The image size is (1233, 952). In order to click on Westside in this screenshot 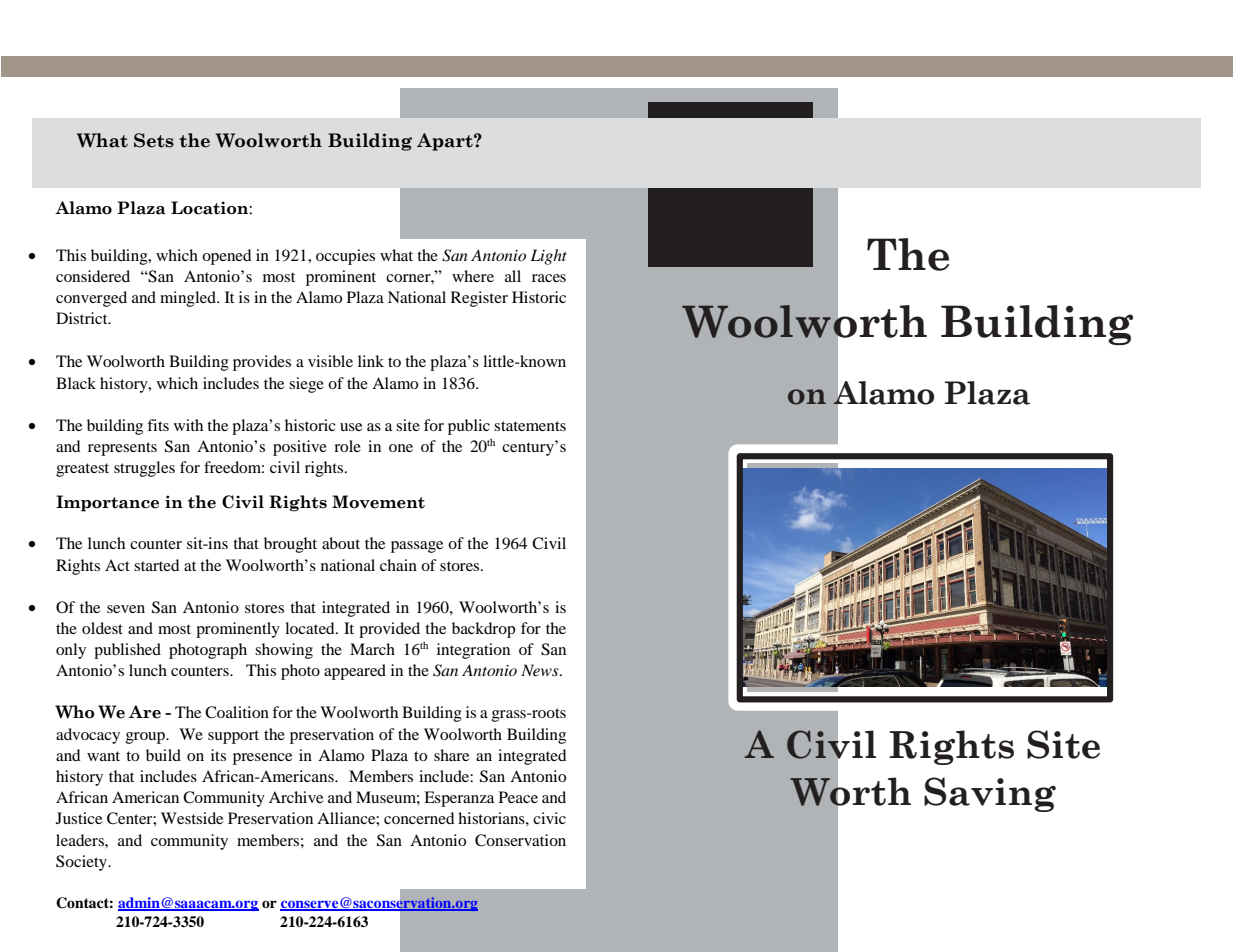, I will do `click(192, 818)`.
